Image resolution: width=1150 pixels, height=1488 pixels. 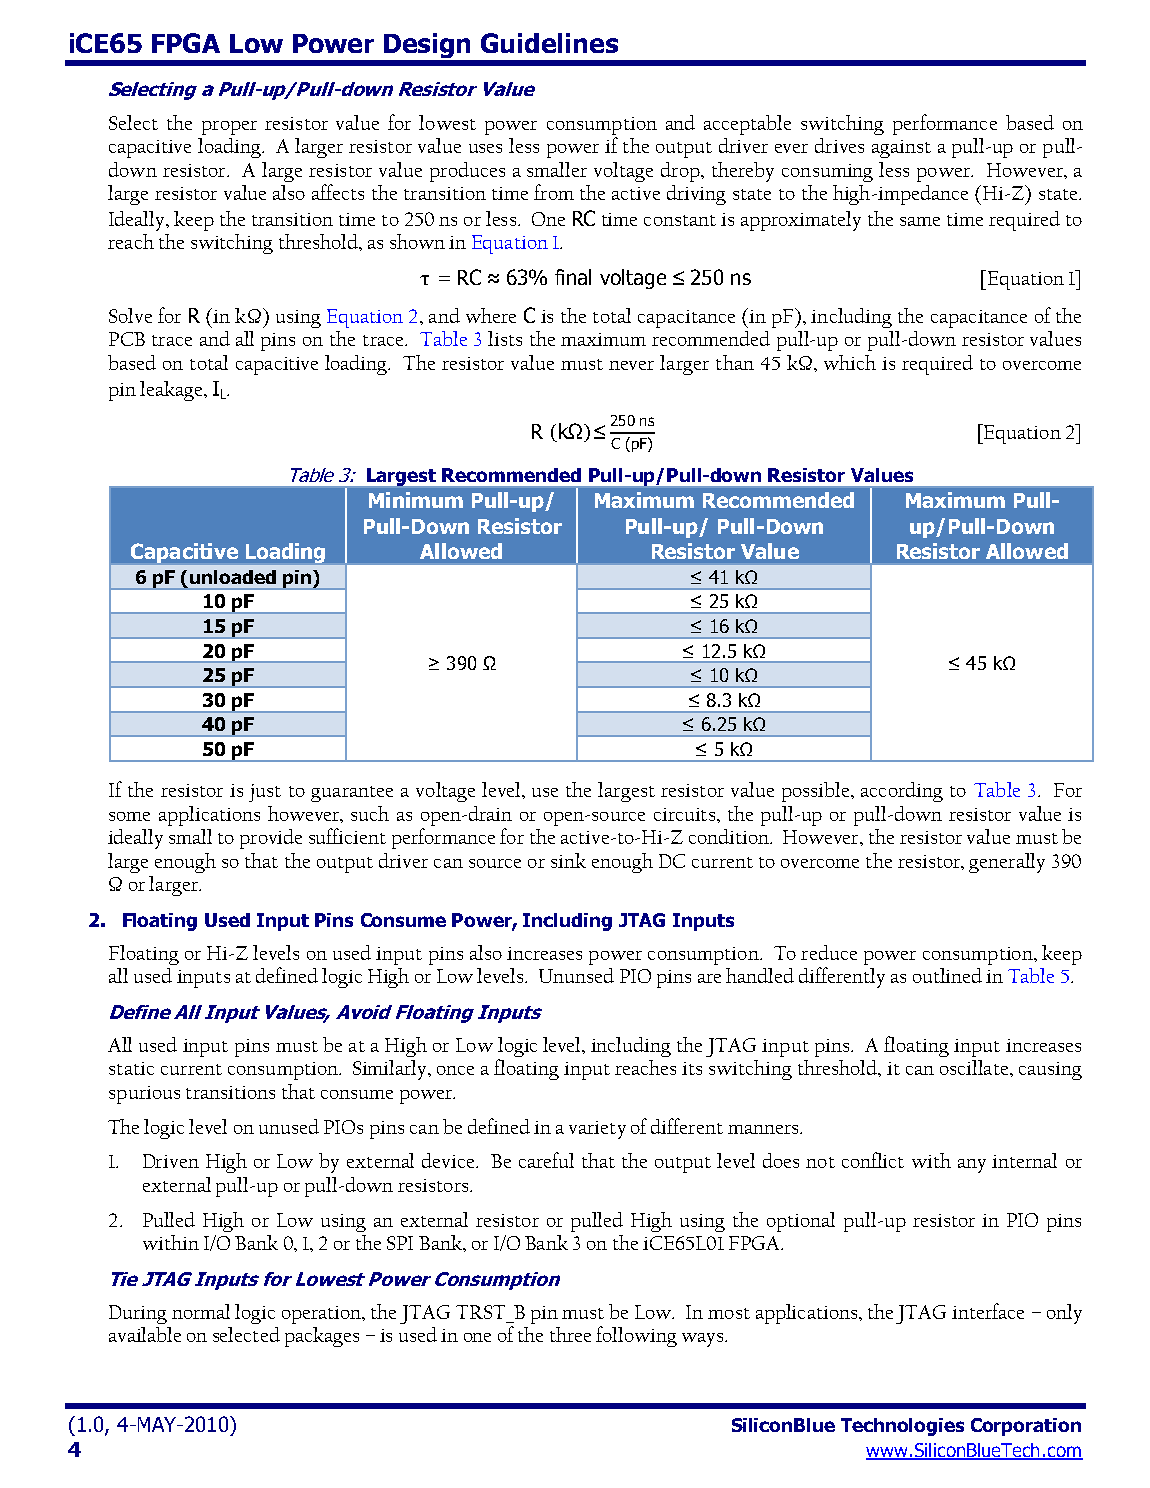 What do you see at coordinates (265, 793) in the screenshot?
I see `just` at bounding box center [265, 793].
